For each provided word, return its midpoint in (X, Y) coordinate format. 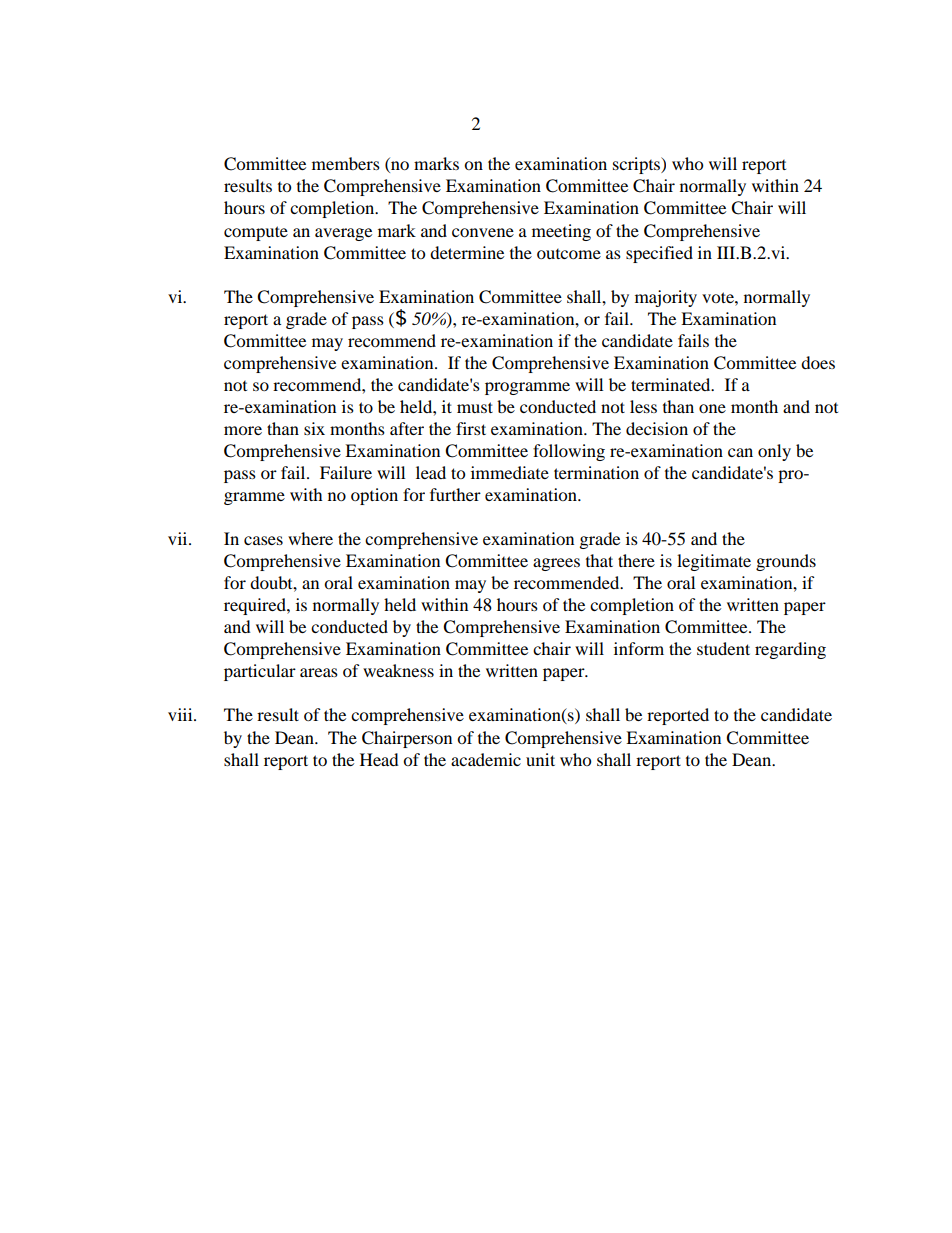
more (243, 430)
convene (483, 232)
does (818, 362)
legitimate (714, 562)
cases (263, 540)
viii (181, 714)
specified (659, 254)
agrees (556, 564)
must (475, 407)
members (346, 163)
